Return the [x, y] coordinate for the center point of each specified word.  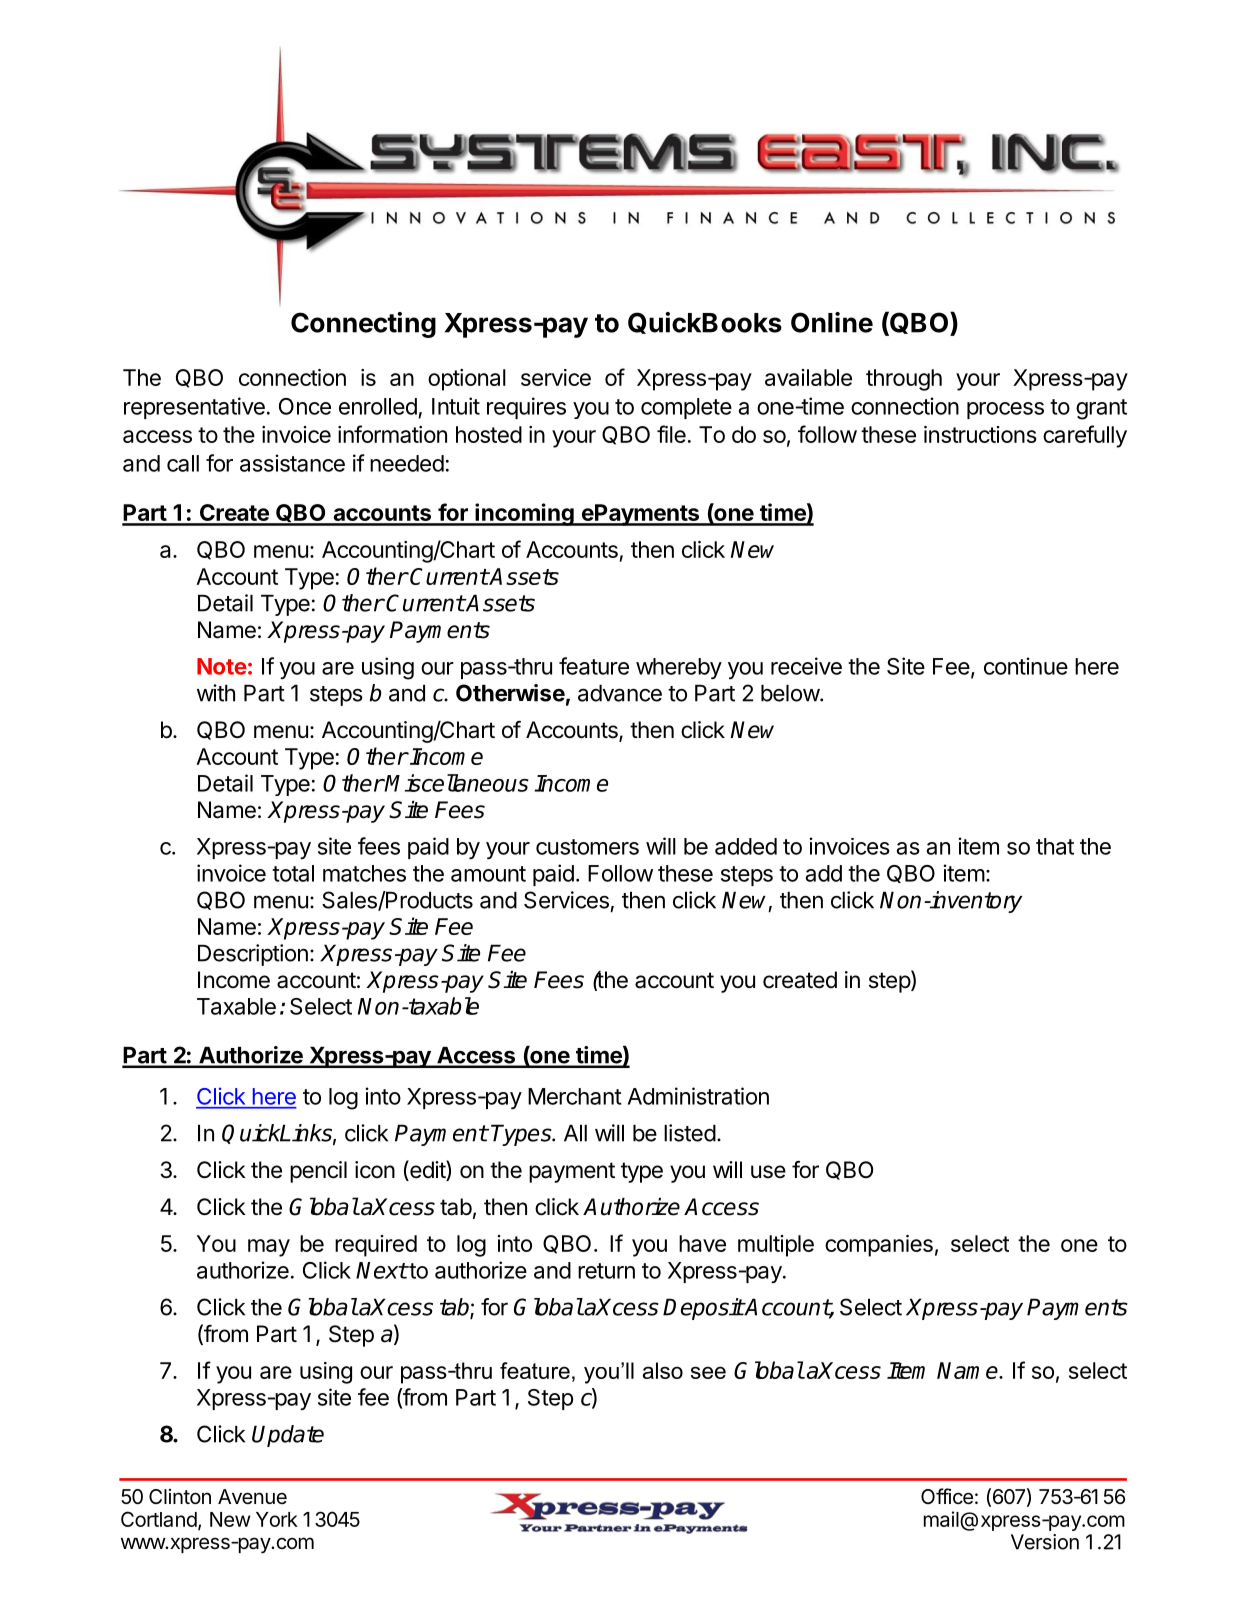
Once [305, 406]
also [663, 1370]
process [1005, 410]
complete [686, 408]
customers [587, 847]
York [277, 1519]
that [1055, 846]
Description [253, 955]
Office [947, 1496]
